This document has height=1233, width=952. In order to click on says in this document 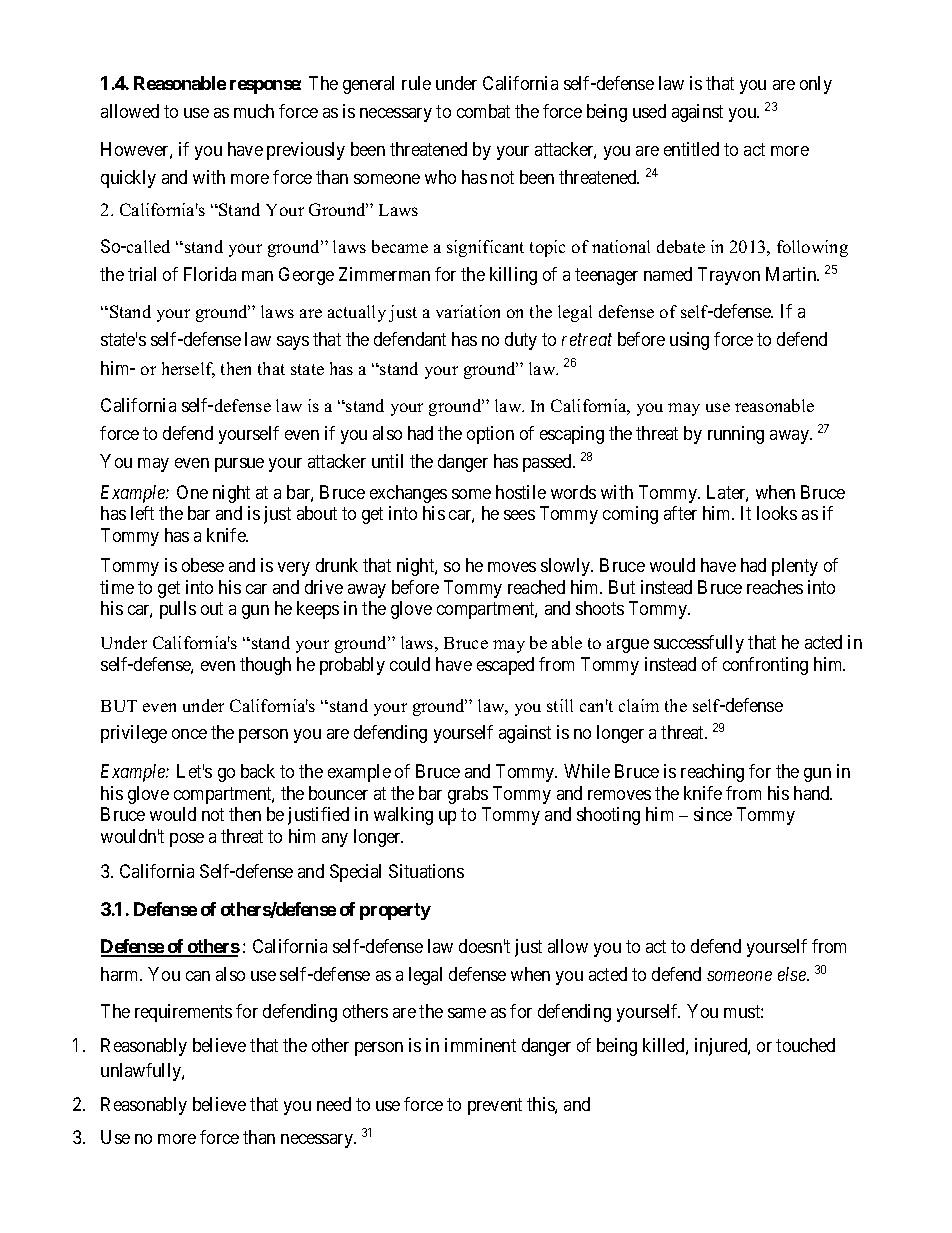, I will do `click(293, 343)`.
